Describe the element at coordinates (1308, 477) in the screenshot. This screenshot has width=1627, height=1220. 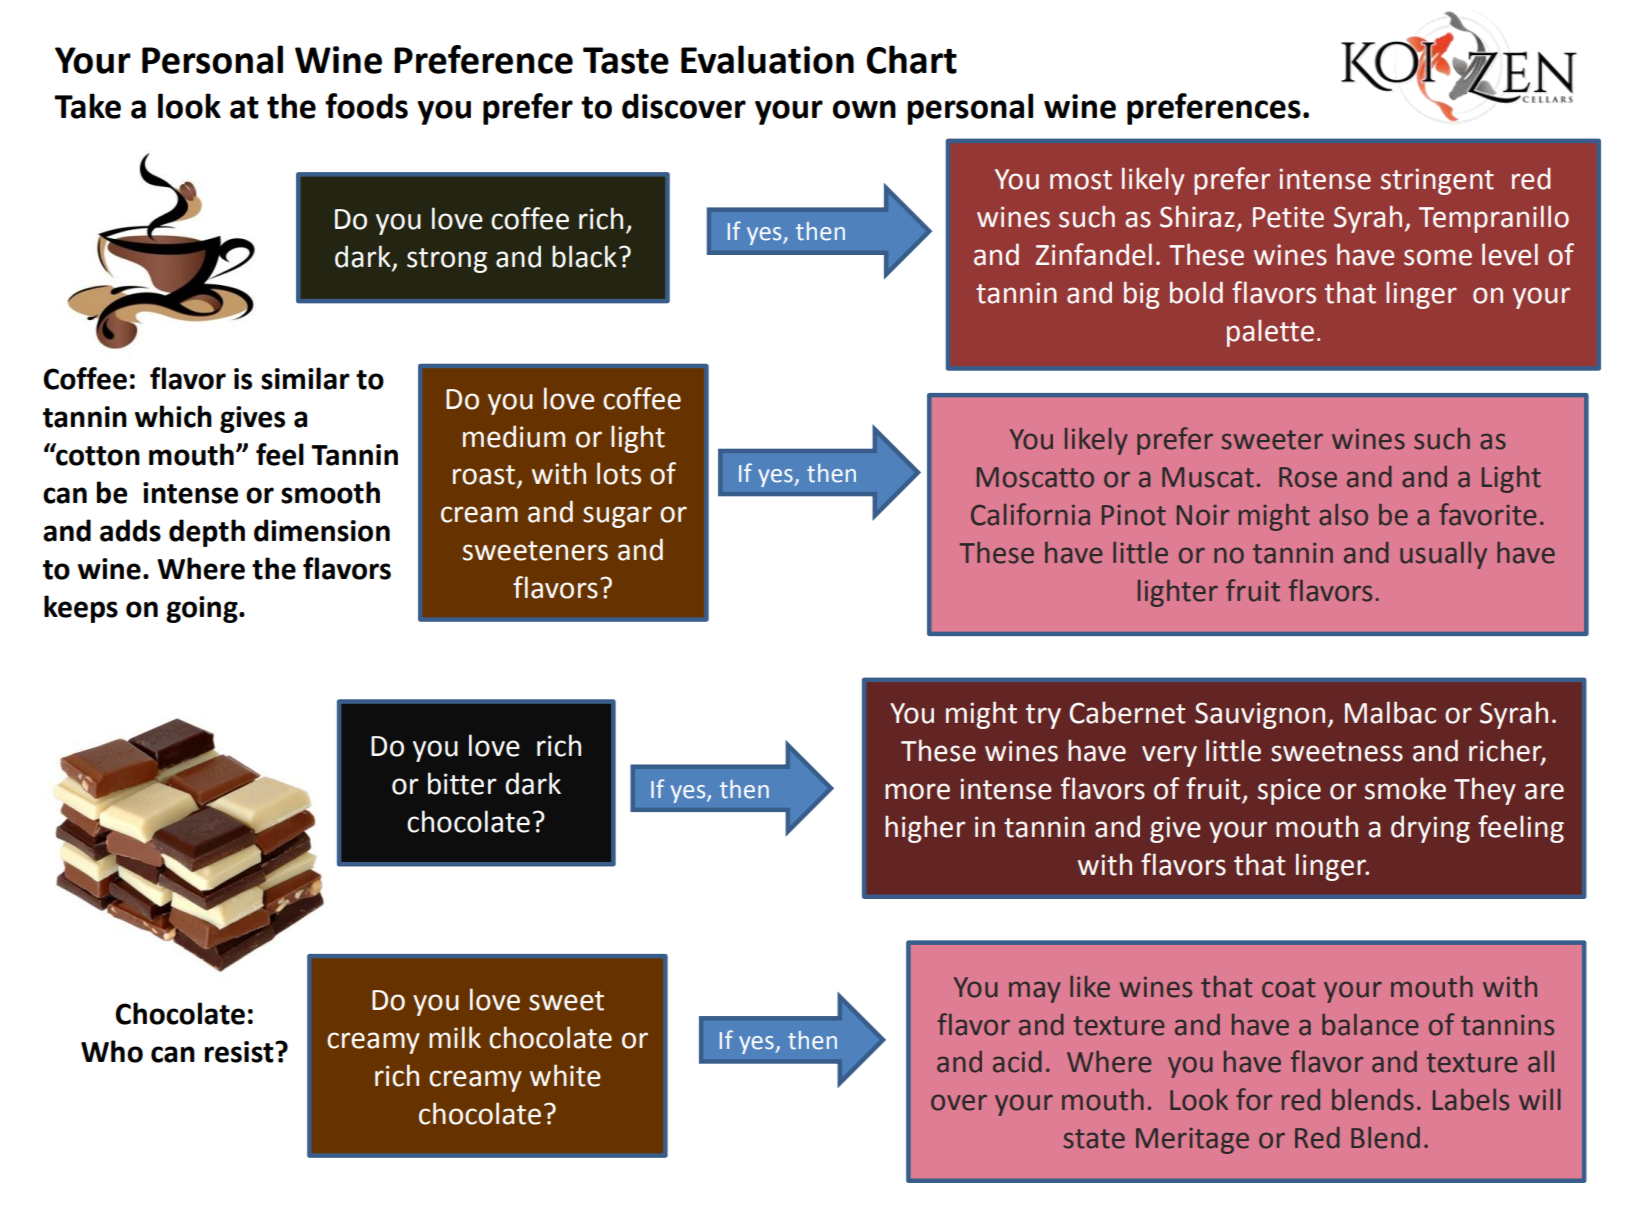
I see `Rose` at that location.
